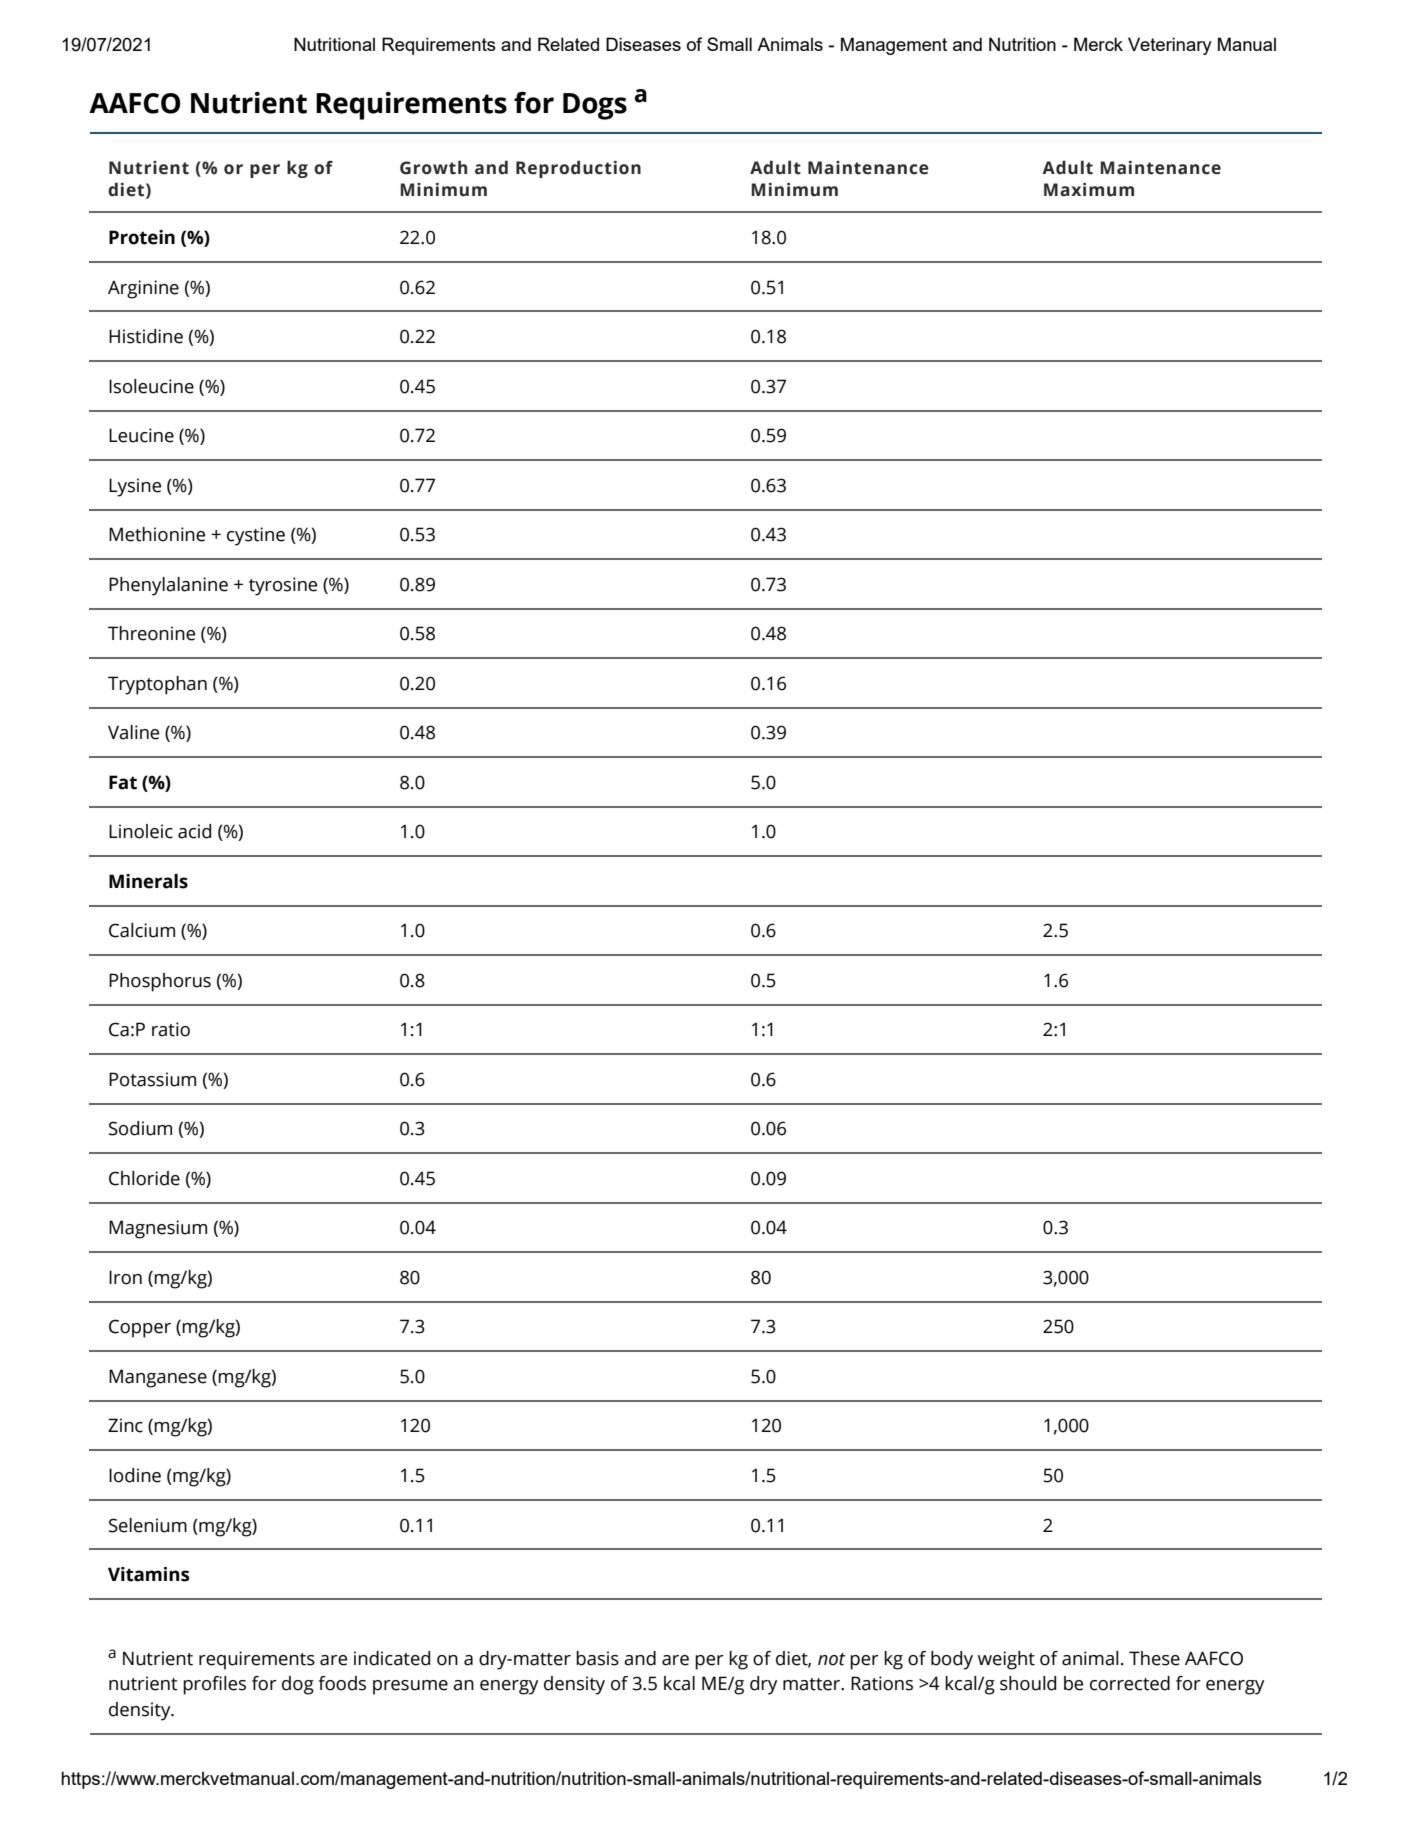  What do you see at coordinates (158, 1378) in the document?
I see `Manganese` at bounding box center [158, 1378].
